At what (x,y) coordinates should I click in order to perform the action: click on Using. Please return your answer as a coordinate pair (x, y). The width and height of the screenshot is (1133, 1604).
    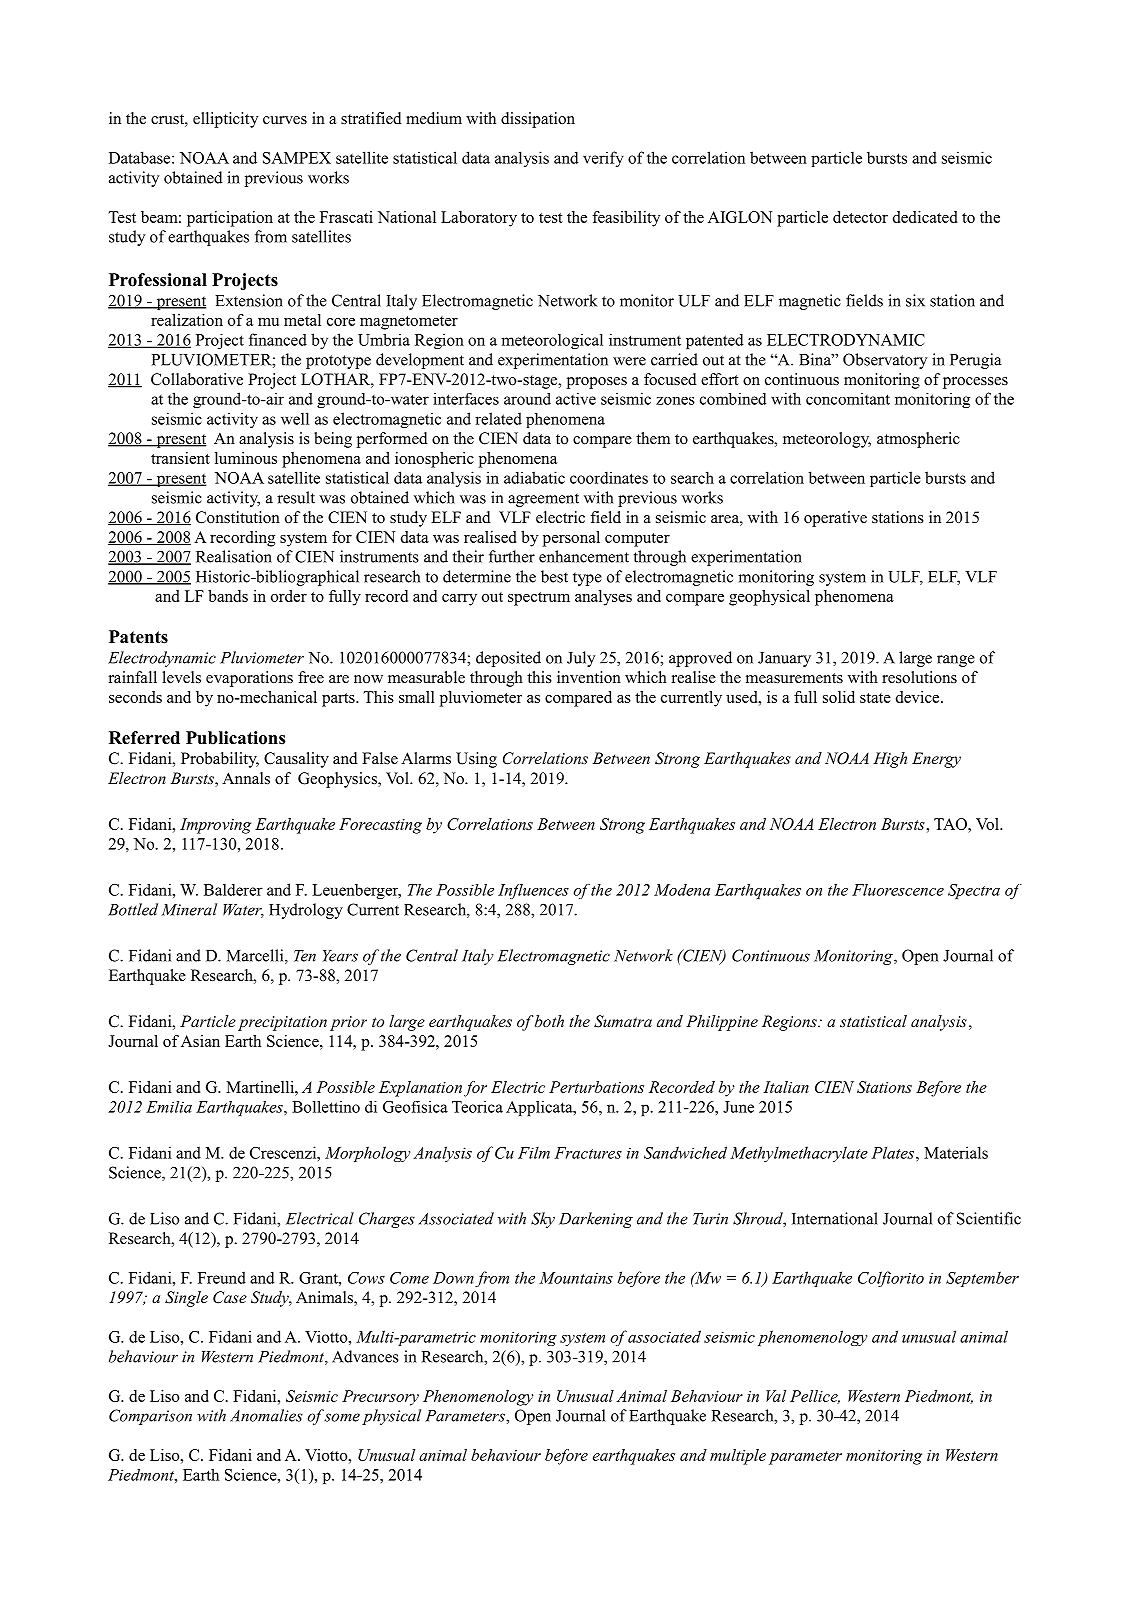
    Looking at the image, I should click on (476, 760).
